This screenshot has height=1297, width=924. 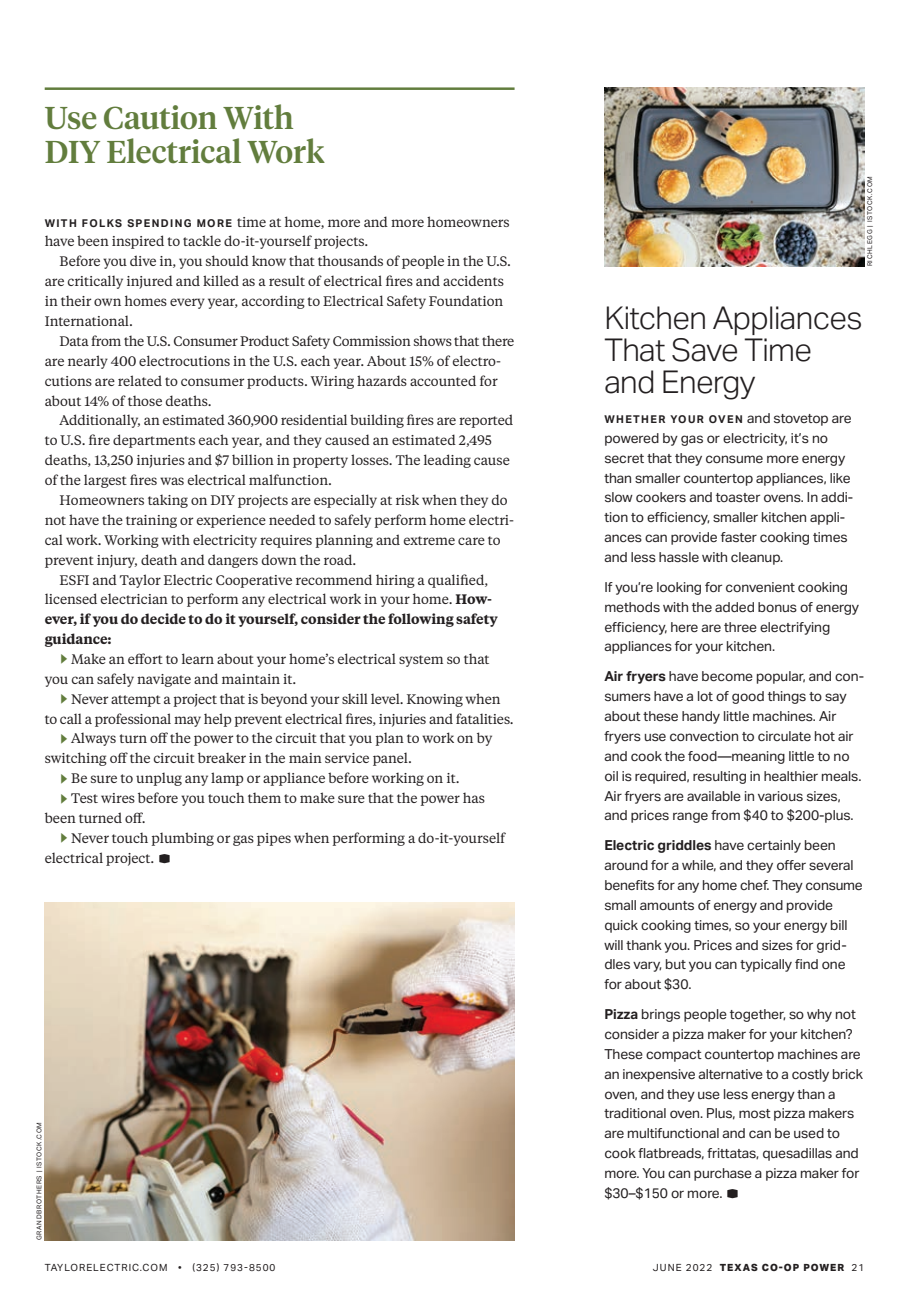 I want to click on plumbing, so click(x=183, y=839).
